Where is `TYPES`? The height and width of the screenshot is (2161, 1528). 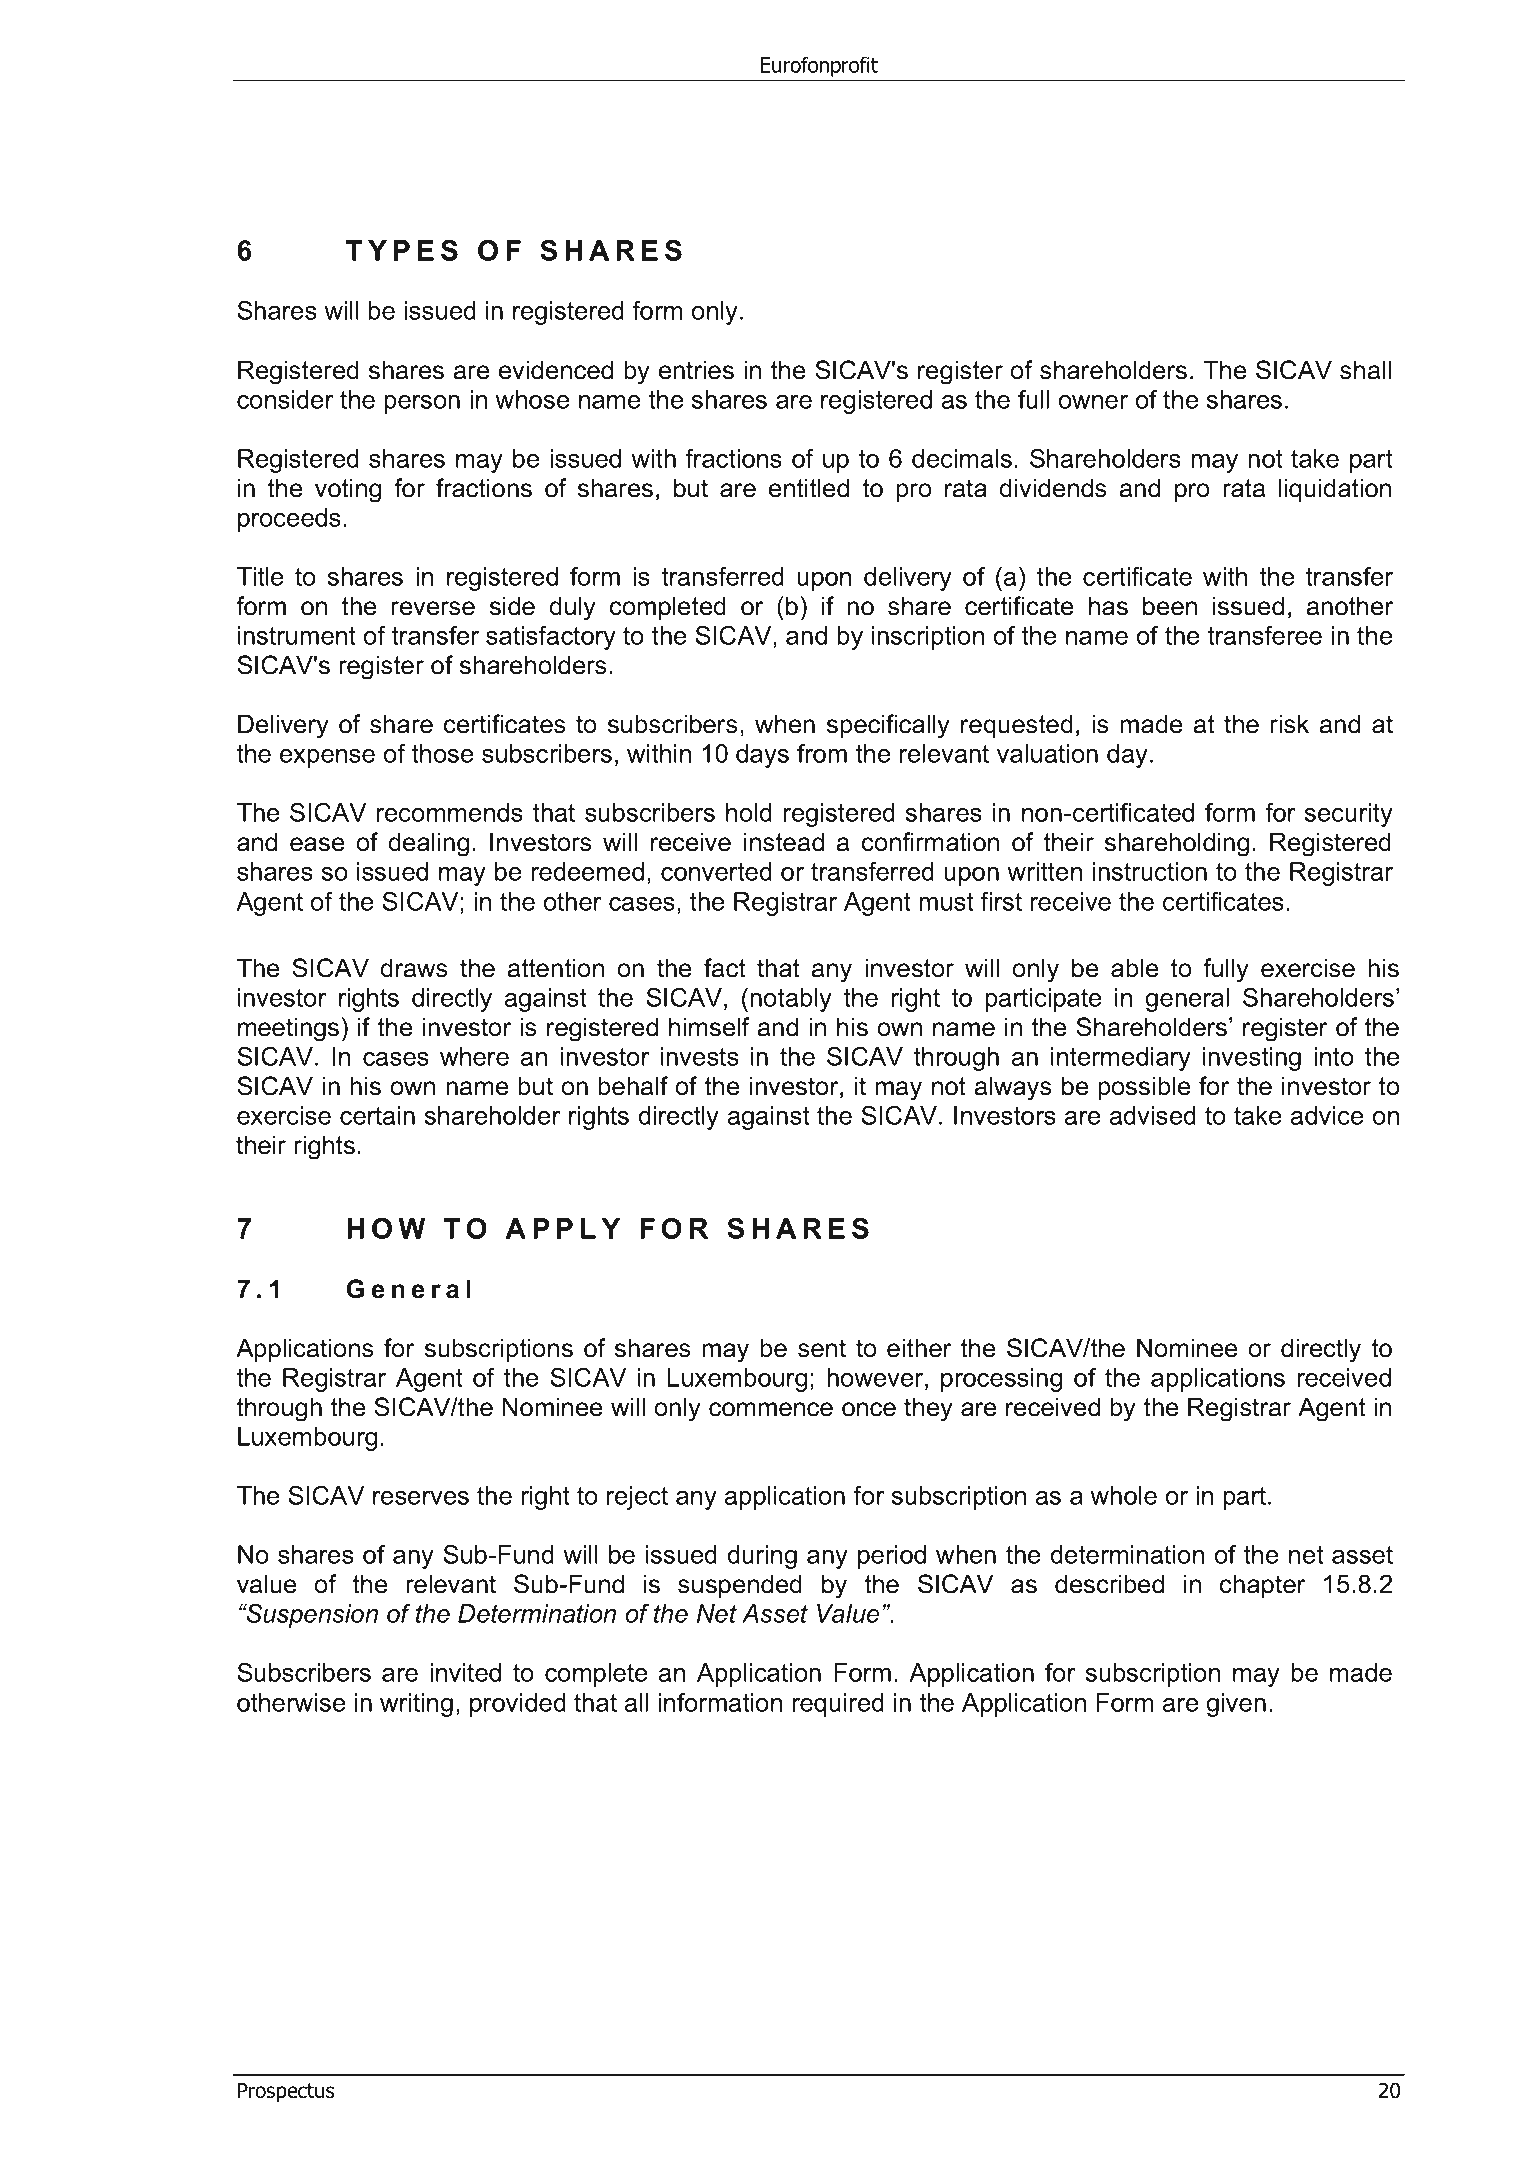
TYPES is located at coordinates (402, 250).
